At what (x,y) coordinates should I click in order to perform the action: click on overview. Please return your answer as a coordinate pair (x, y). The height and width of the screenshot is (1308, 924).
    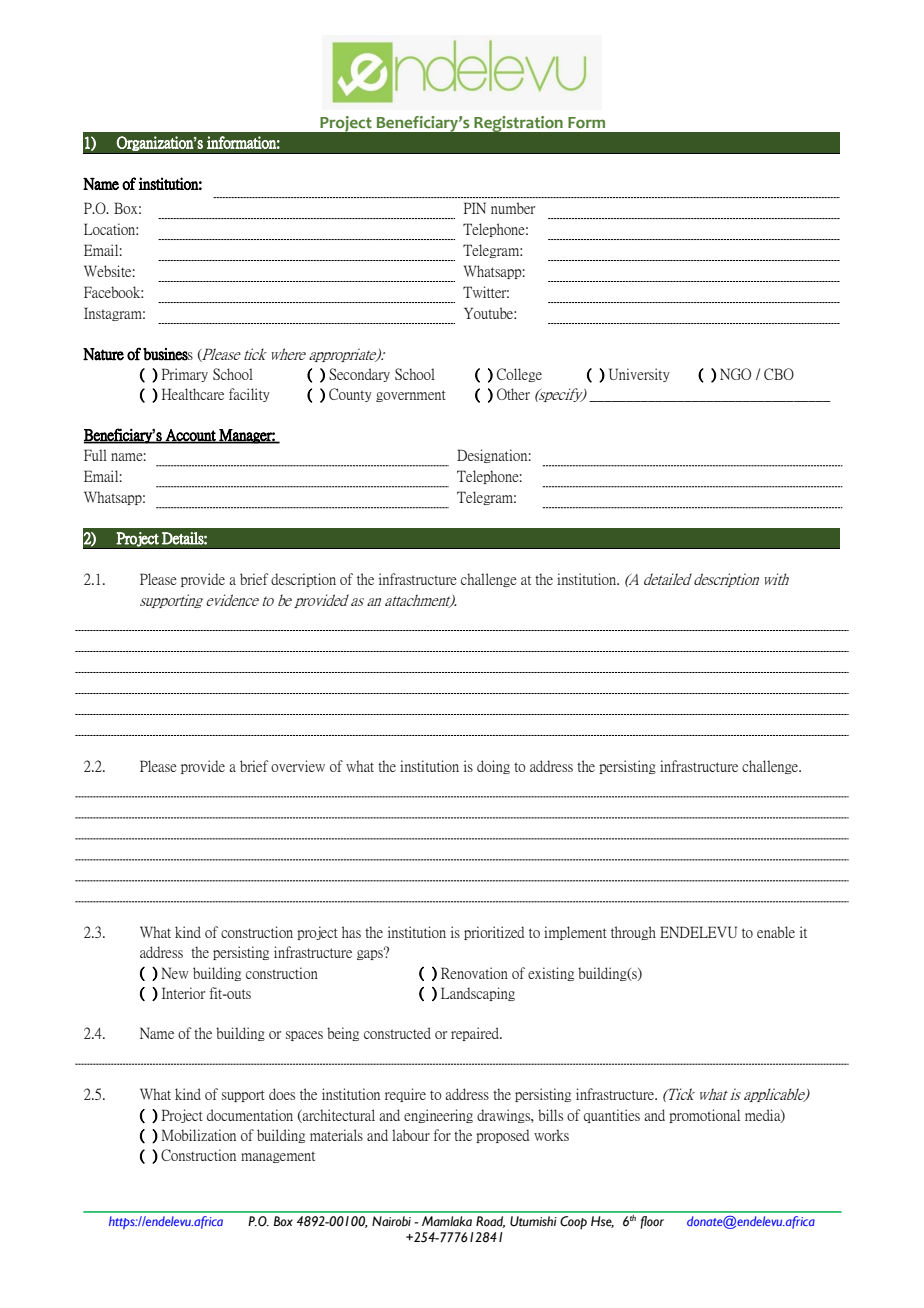
    Looking at the image, I should click on (298, 766).
